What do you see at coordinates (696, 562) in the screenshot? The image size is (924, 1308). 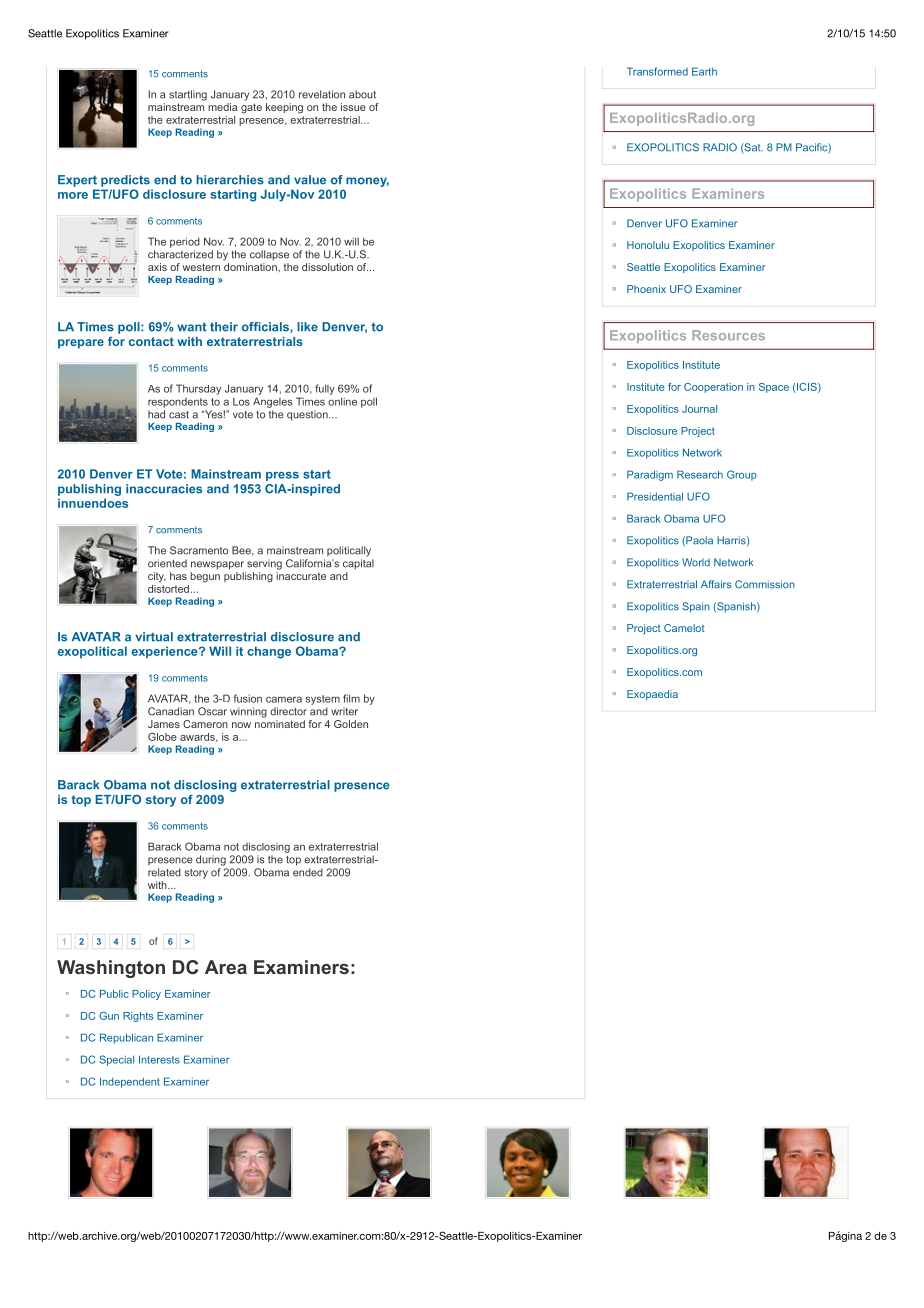 I see `World` at bounding box center [696, 562].
